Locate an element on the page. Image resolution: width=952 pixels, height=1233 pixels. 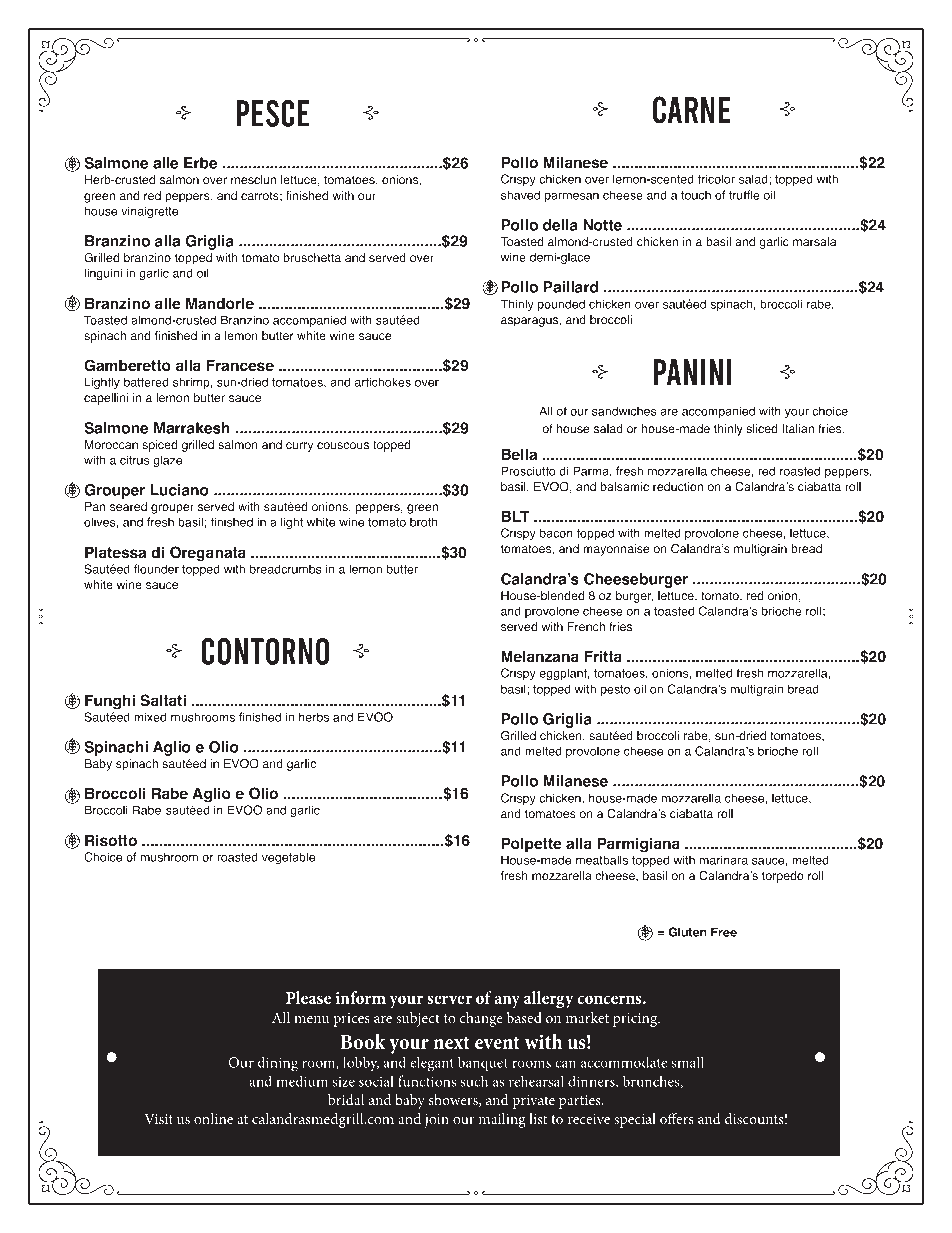
glaze is located at coordinates (167, 461).
